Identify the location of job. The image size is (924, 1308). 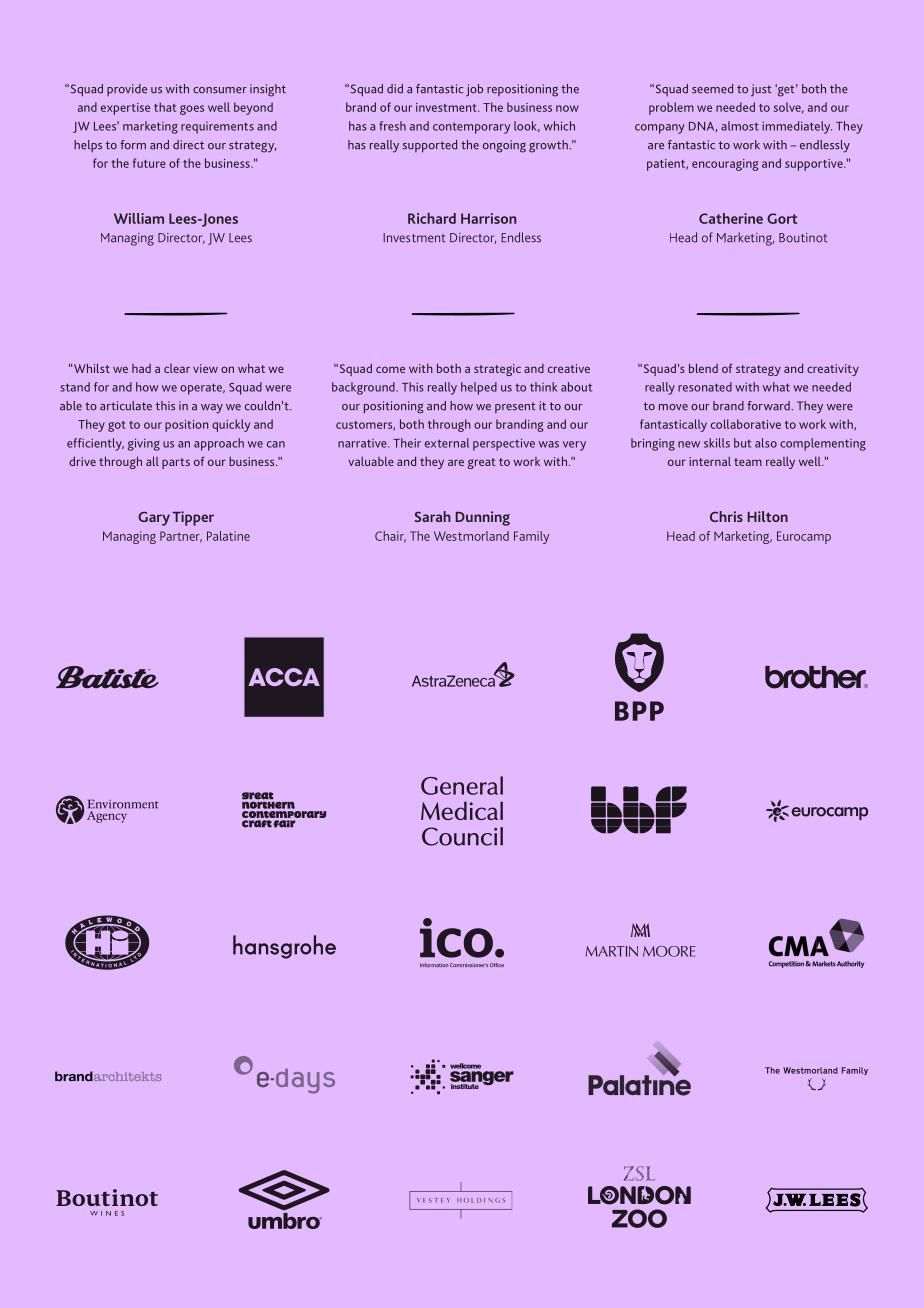
(474, 90).
